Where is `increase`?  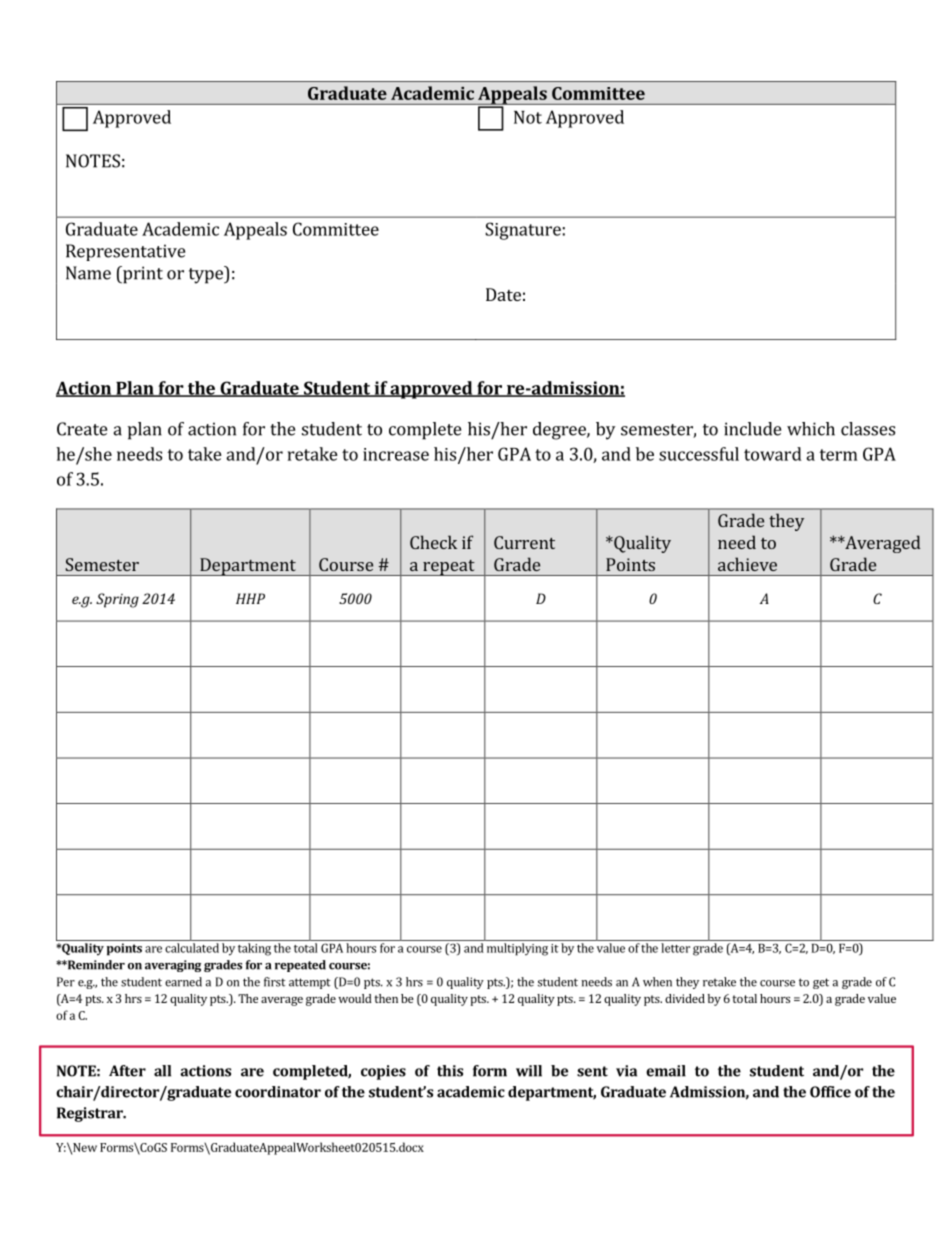
increase is located at coordinates (396, 454).
